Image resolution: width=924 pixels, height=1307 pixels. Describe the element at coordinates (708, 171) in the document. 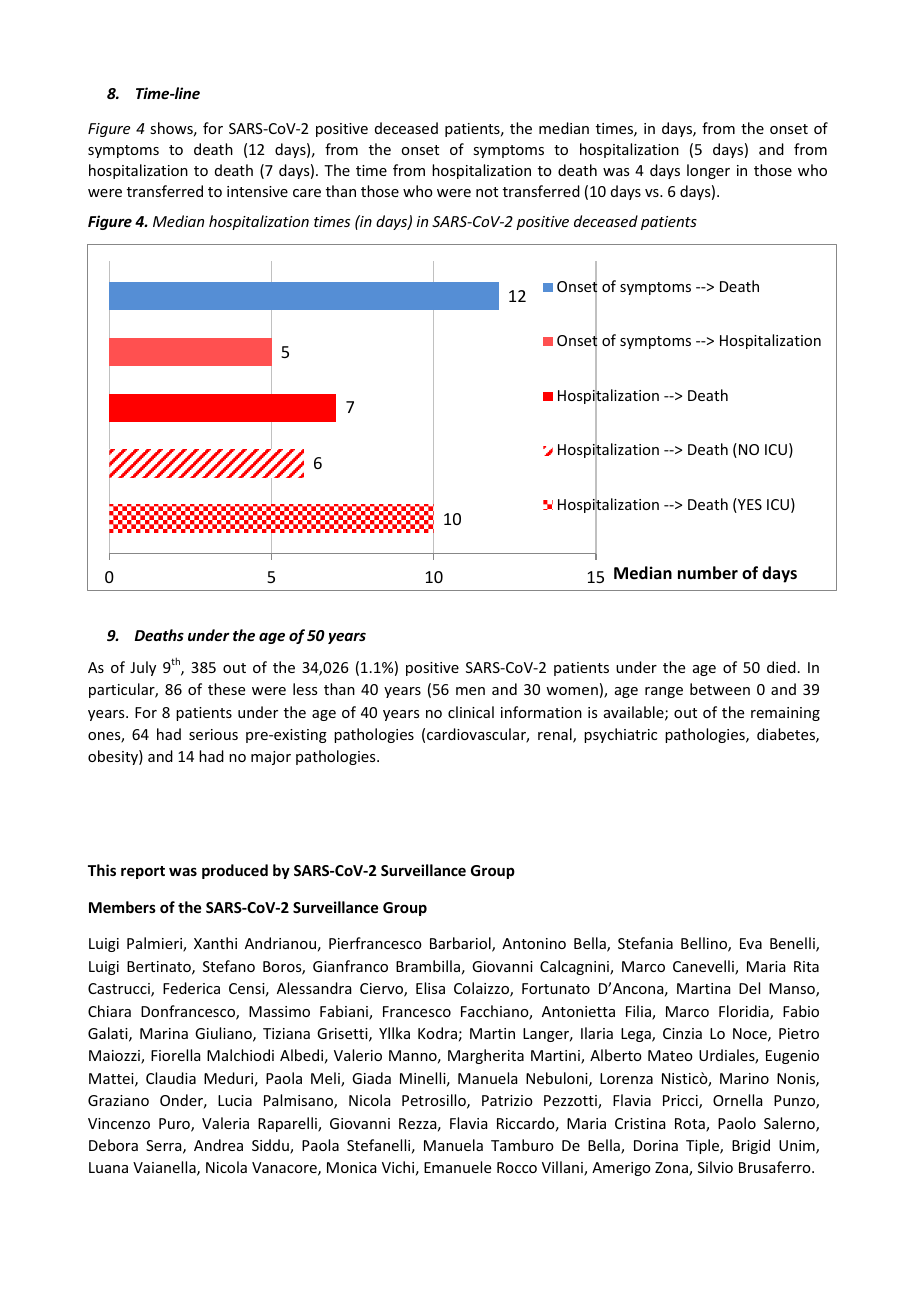

I see `longer` at that location.
